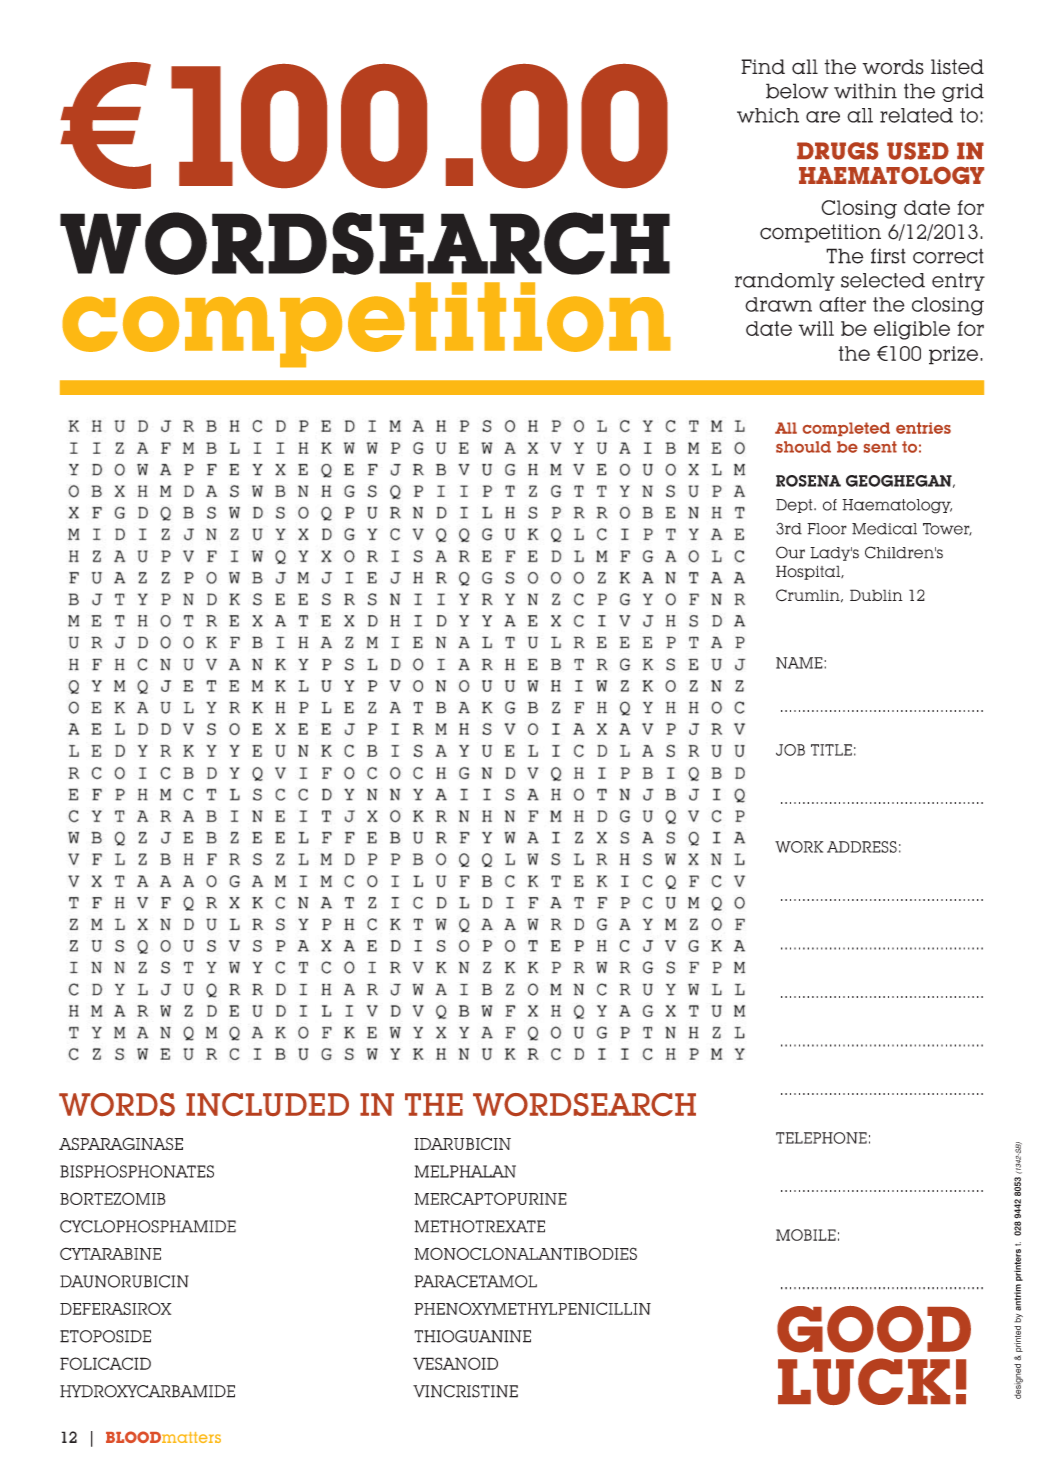 The image size is (1044, 1476). I want to click on Medical, so click(884, 529).
